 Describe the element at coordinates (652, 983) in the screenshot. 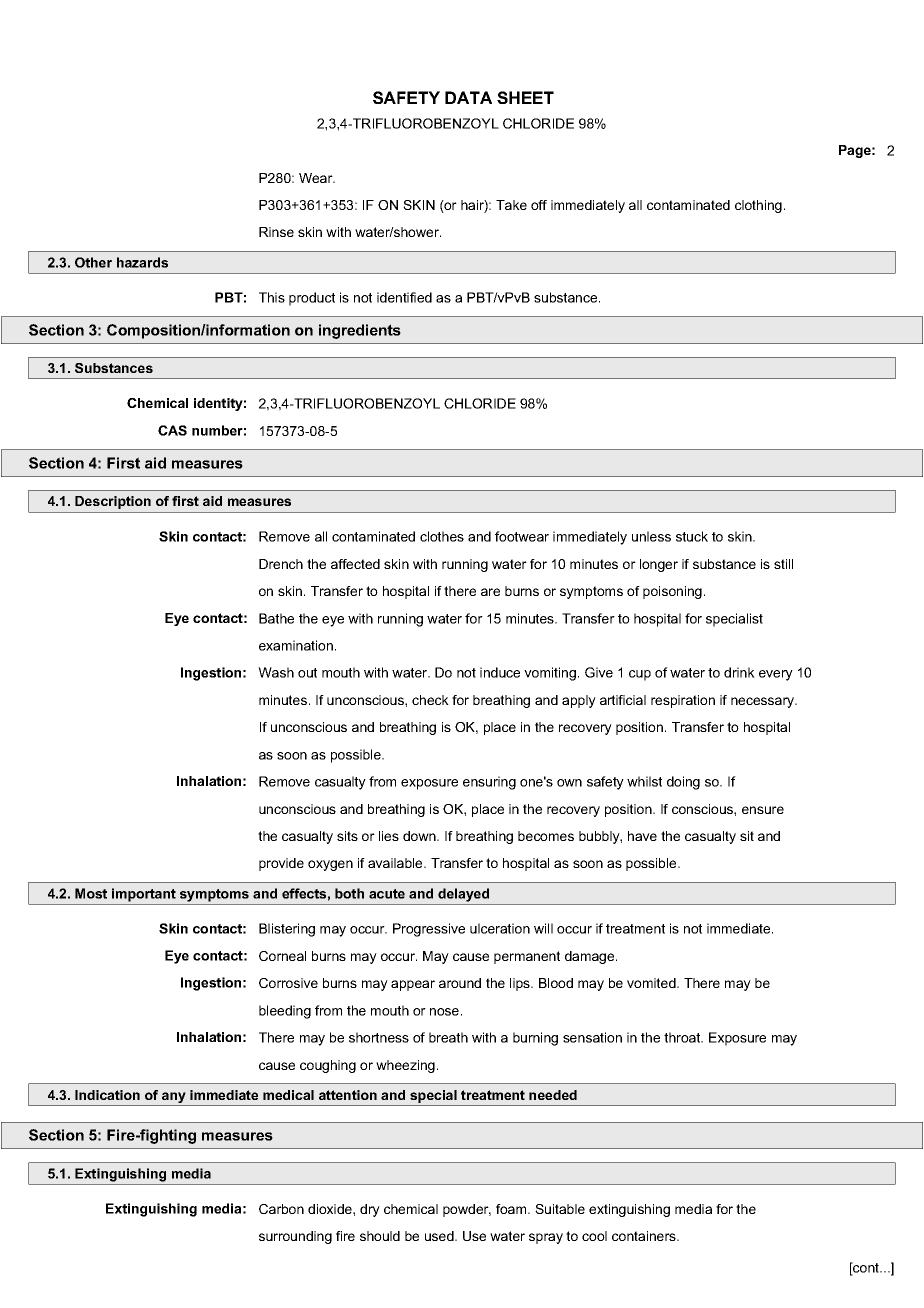

I see `vomited` at that location.
